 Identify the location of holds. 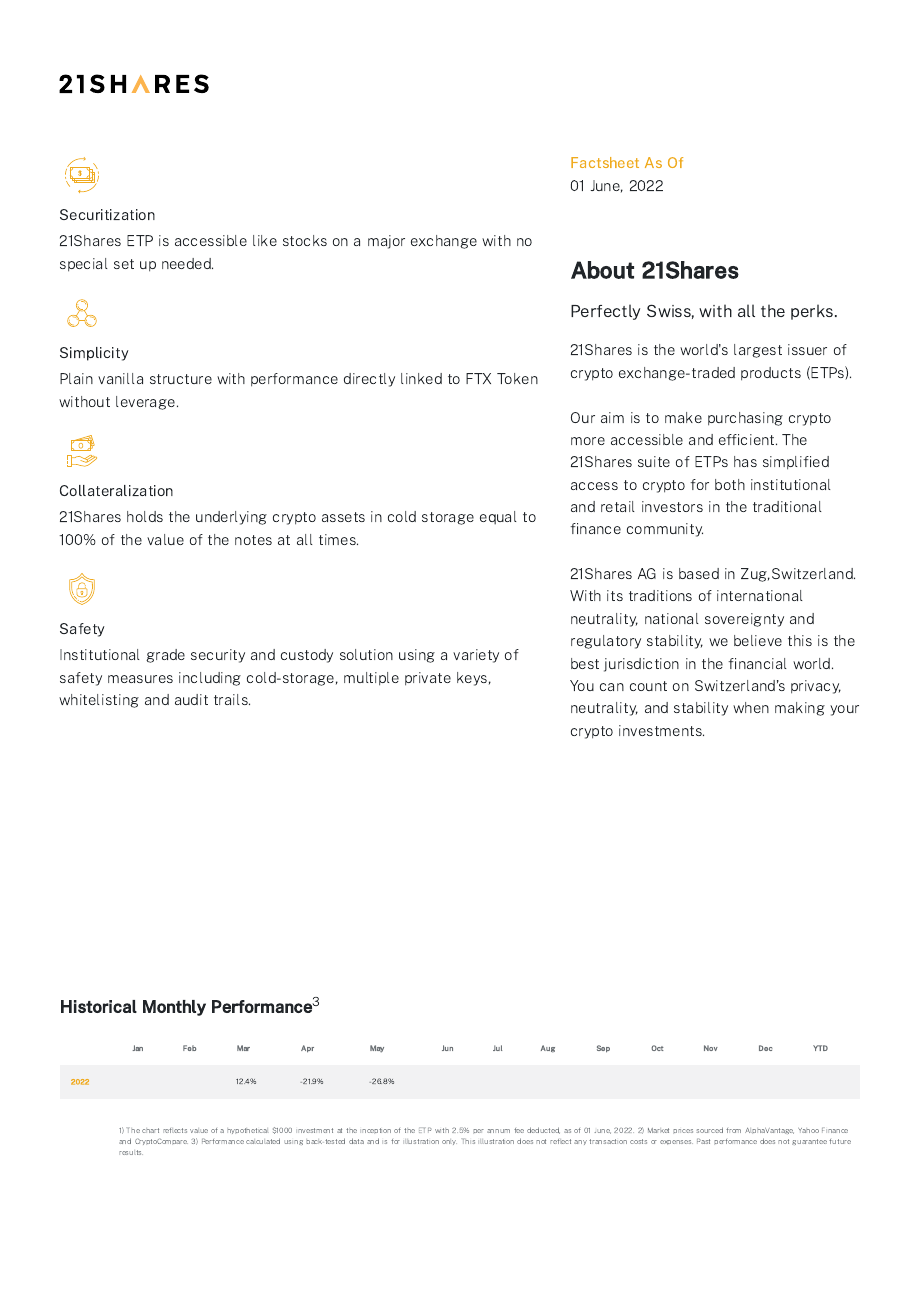
(145, 516).
